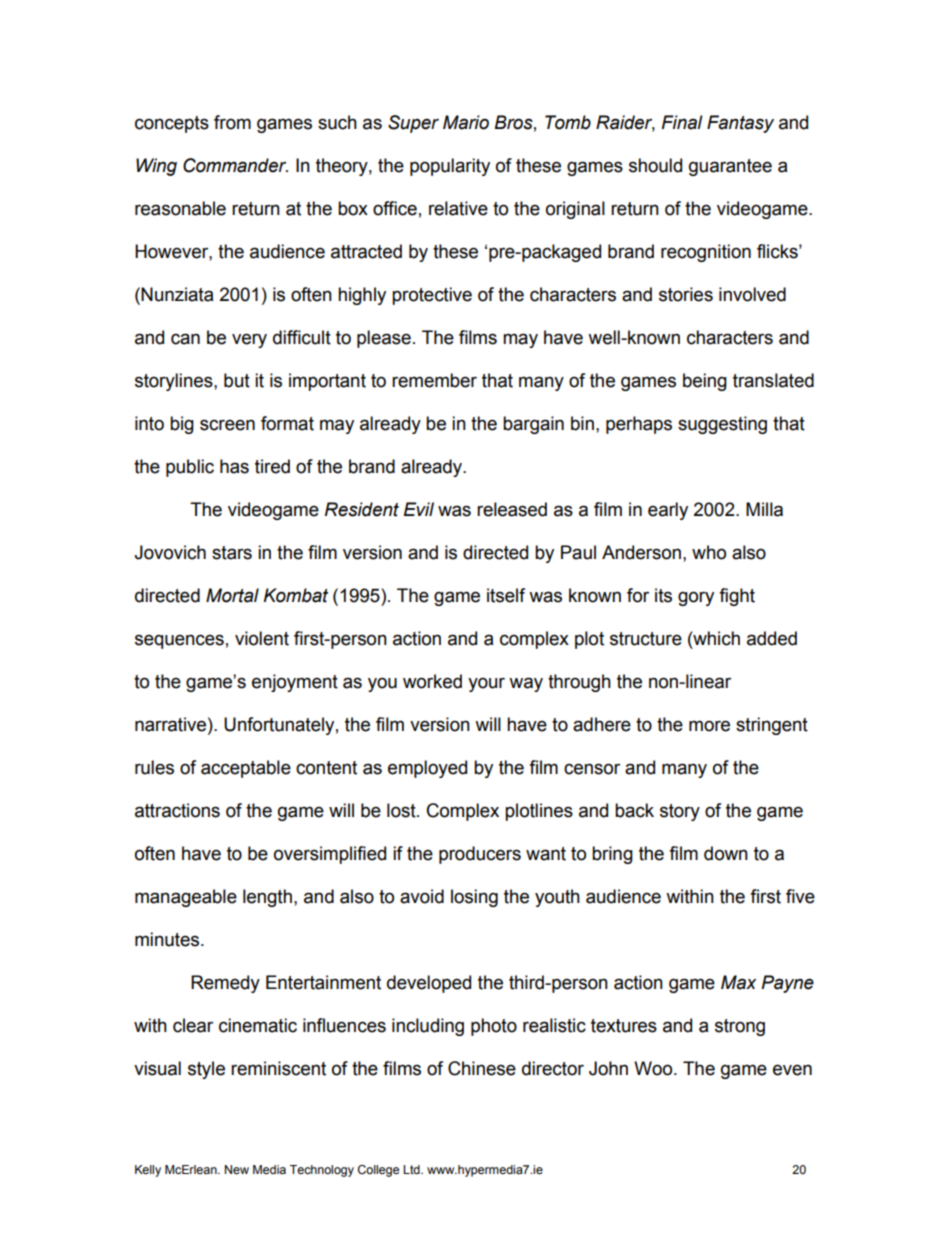 This image has width=952, height=1233. What do you see at coordinates (654, 1068) in the image?
I see `Woo` at bounding box center [654, 1068].
